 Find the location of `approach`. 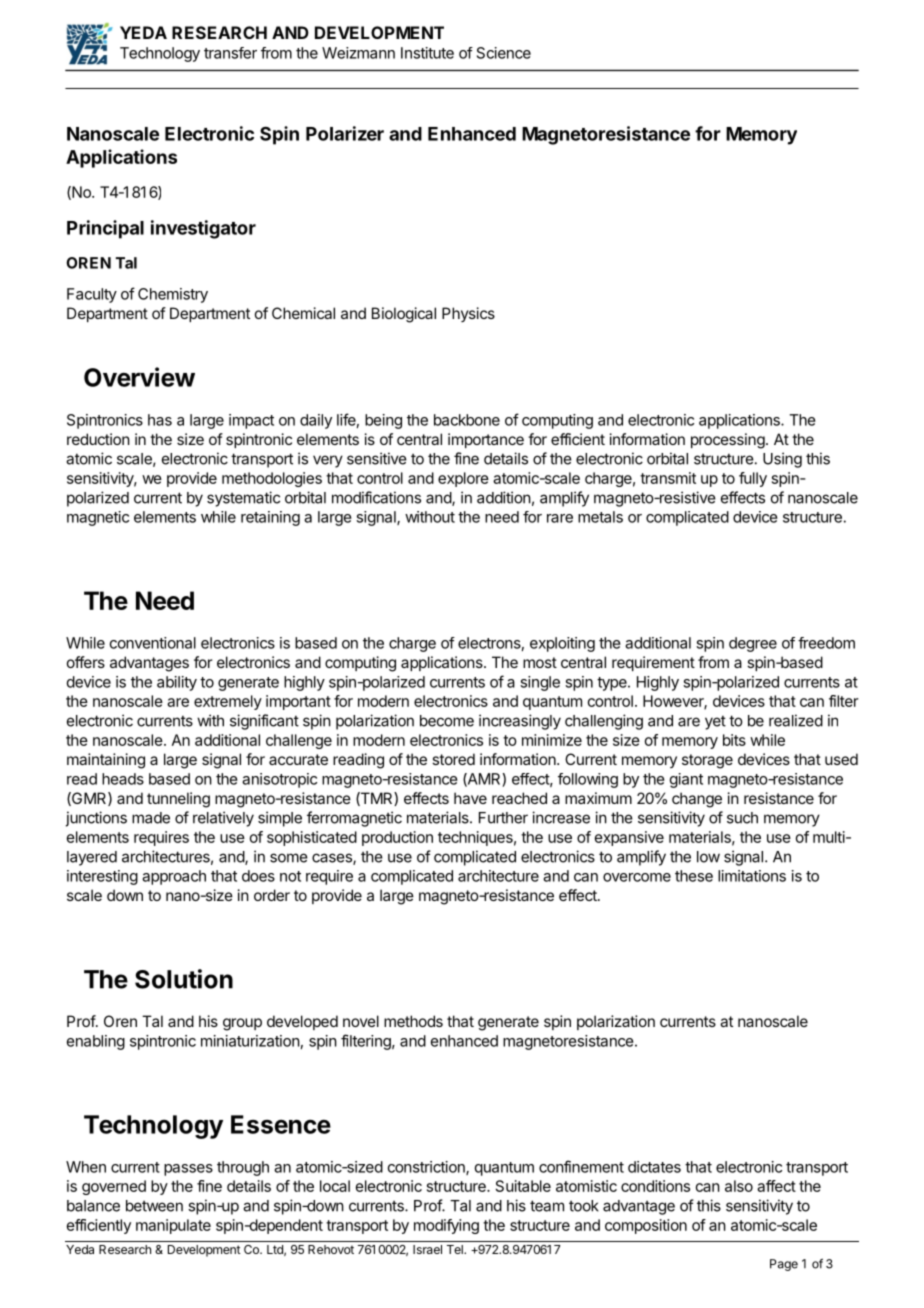

approach is located at coordinates (174, 877).
